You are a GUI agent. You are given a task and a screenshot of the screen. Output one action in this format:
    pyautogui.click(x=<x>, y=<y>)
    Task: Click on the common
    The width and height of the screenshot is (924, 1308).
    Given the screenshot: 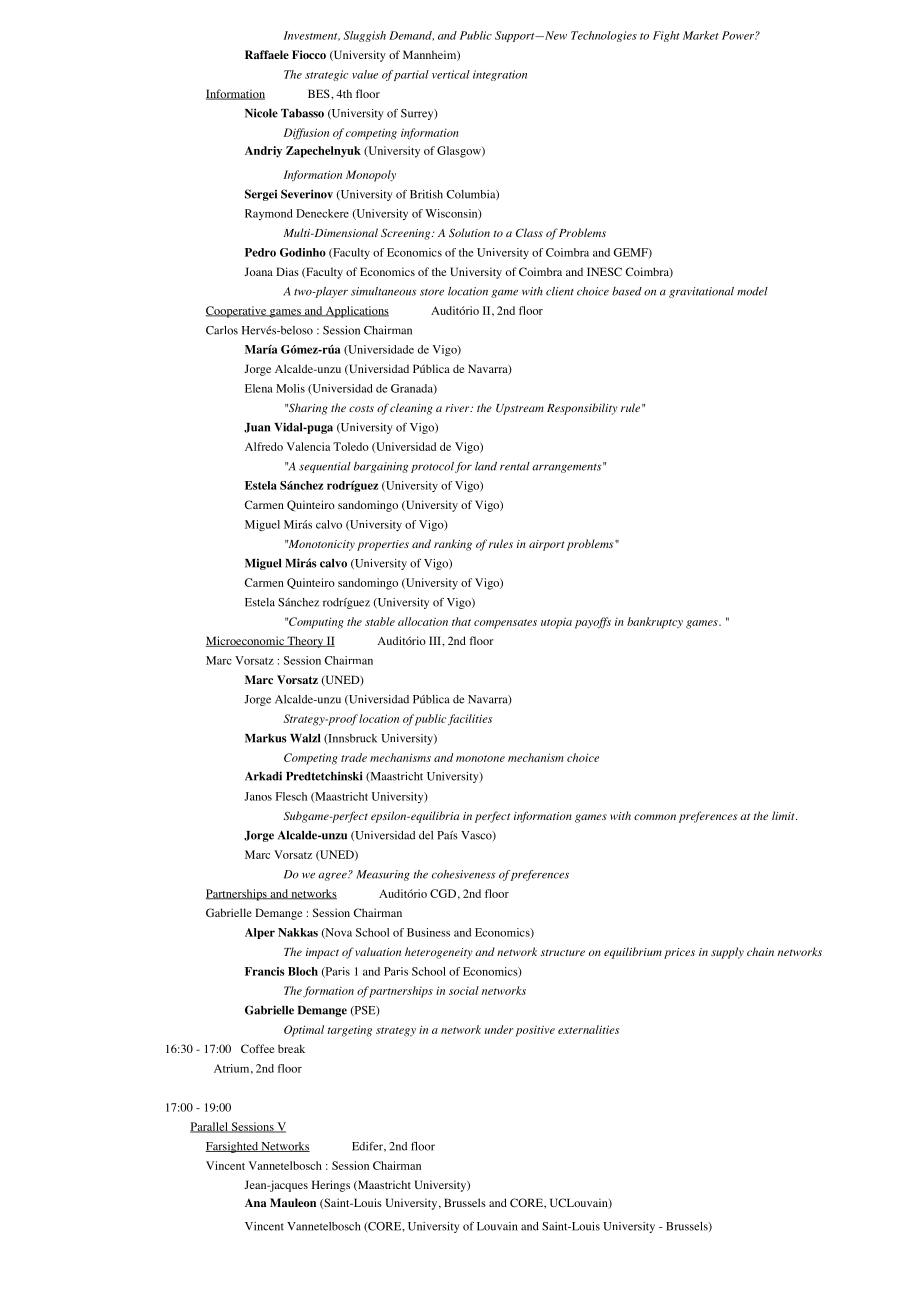 What is the action you would take?
    pyautogui.click(x=655, y=817)
